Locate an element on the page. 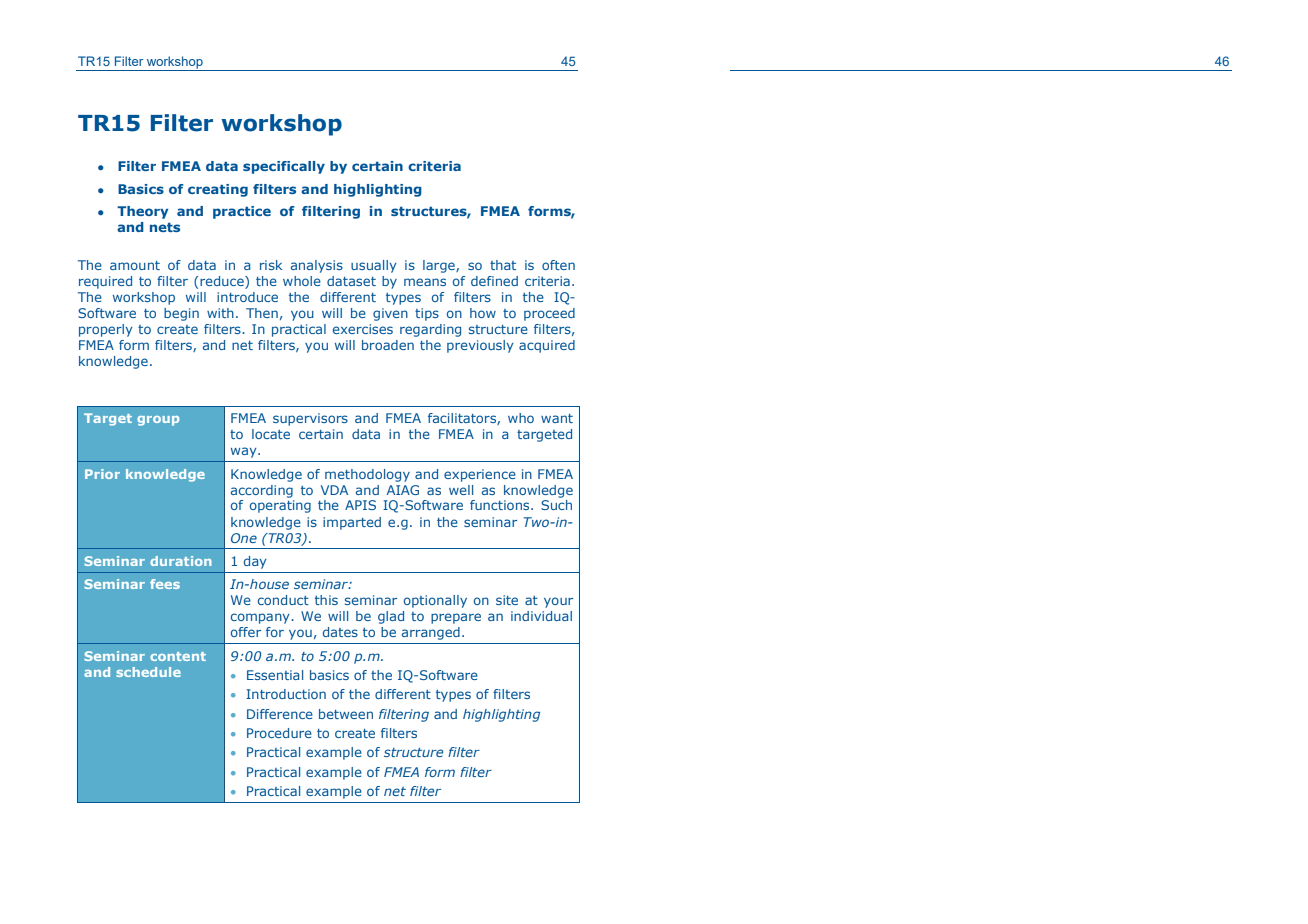 This document has width=1308, height=924. group is located at coordinates (158, 421).
